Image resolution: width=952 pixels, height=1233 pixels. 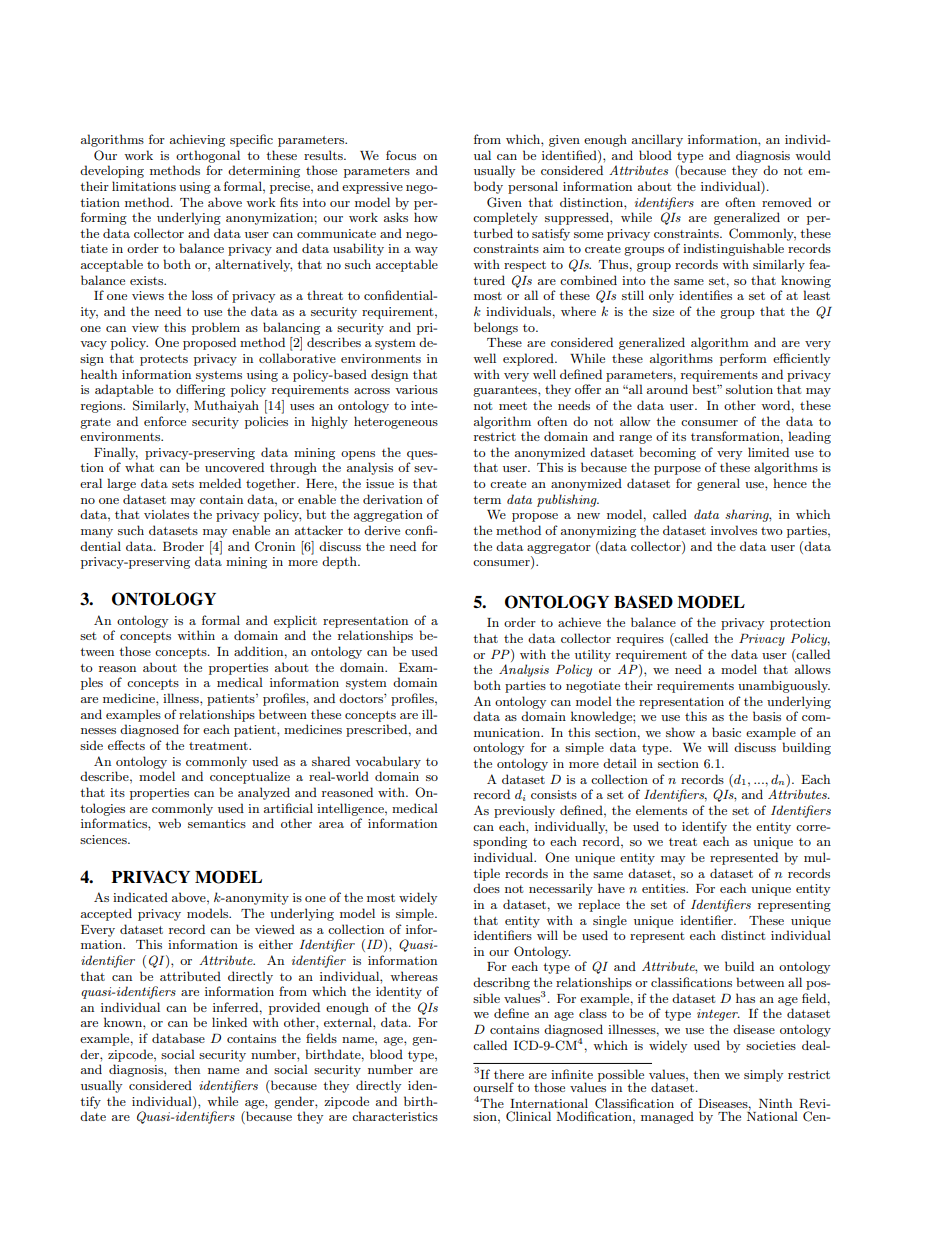 I want to click on web, so click(x=169, y=823).
